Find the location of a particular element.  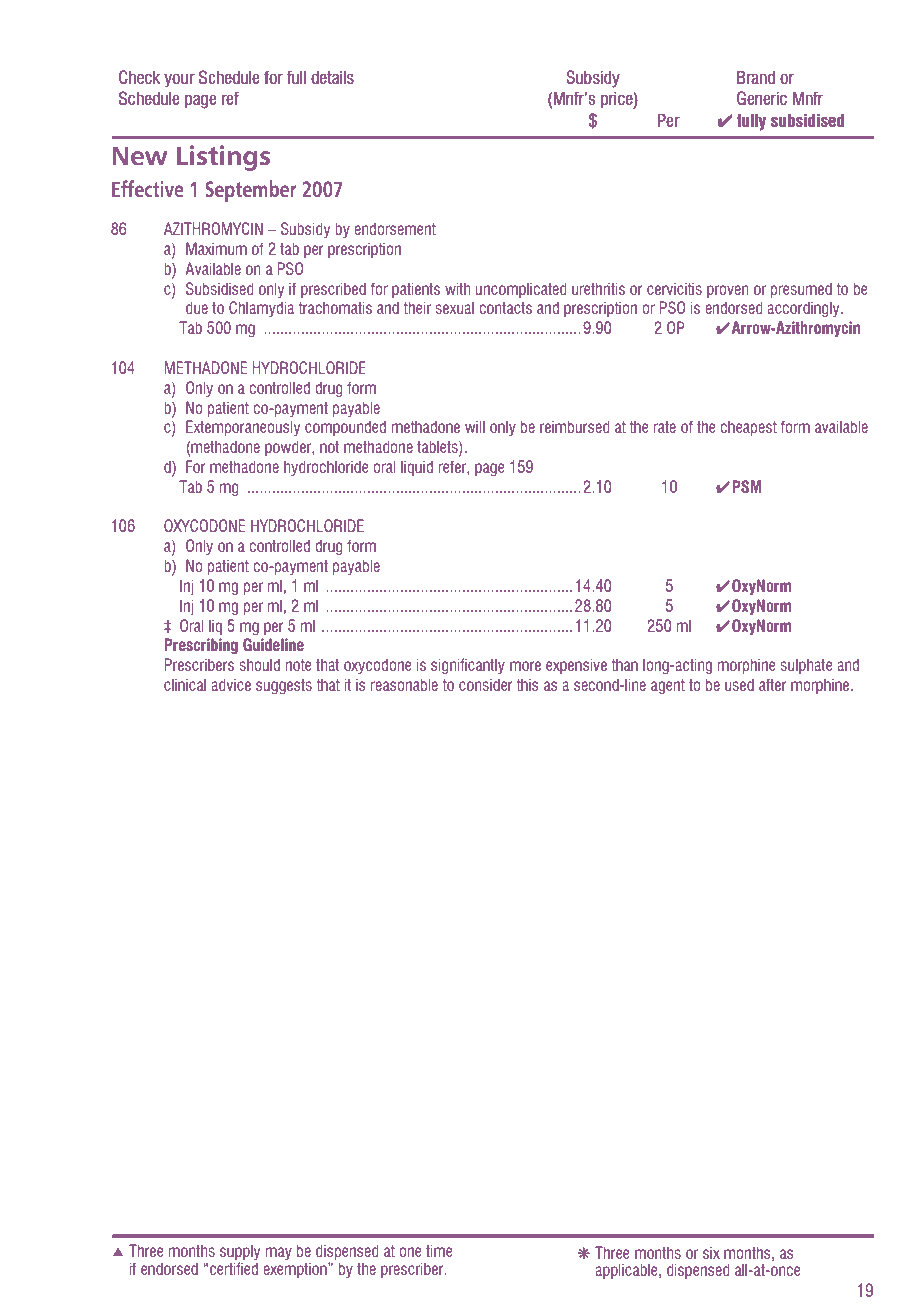

Listings is located at coordinates (223, 158).
